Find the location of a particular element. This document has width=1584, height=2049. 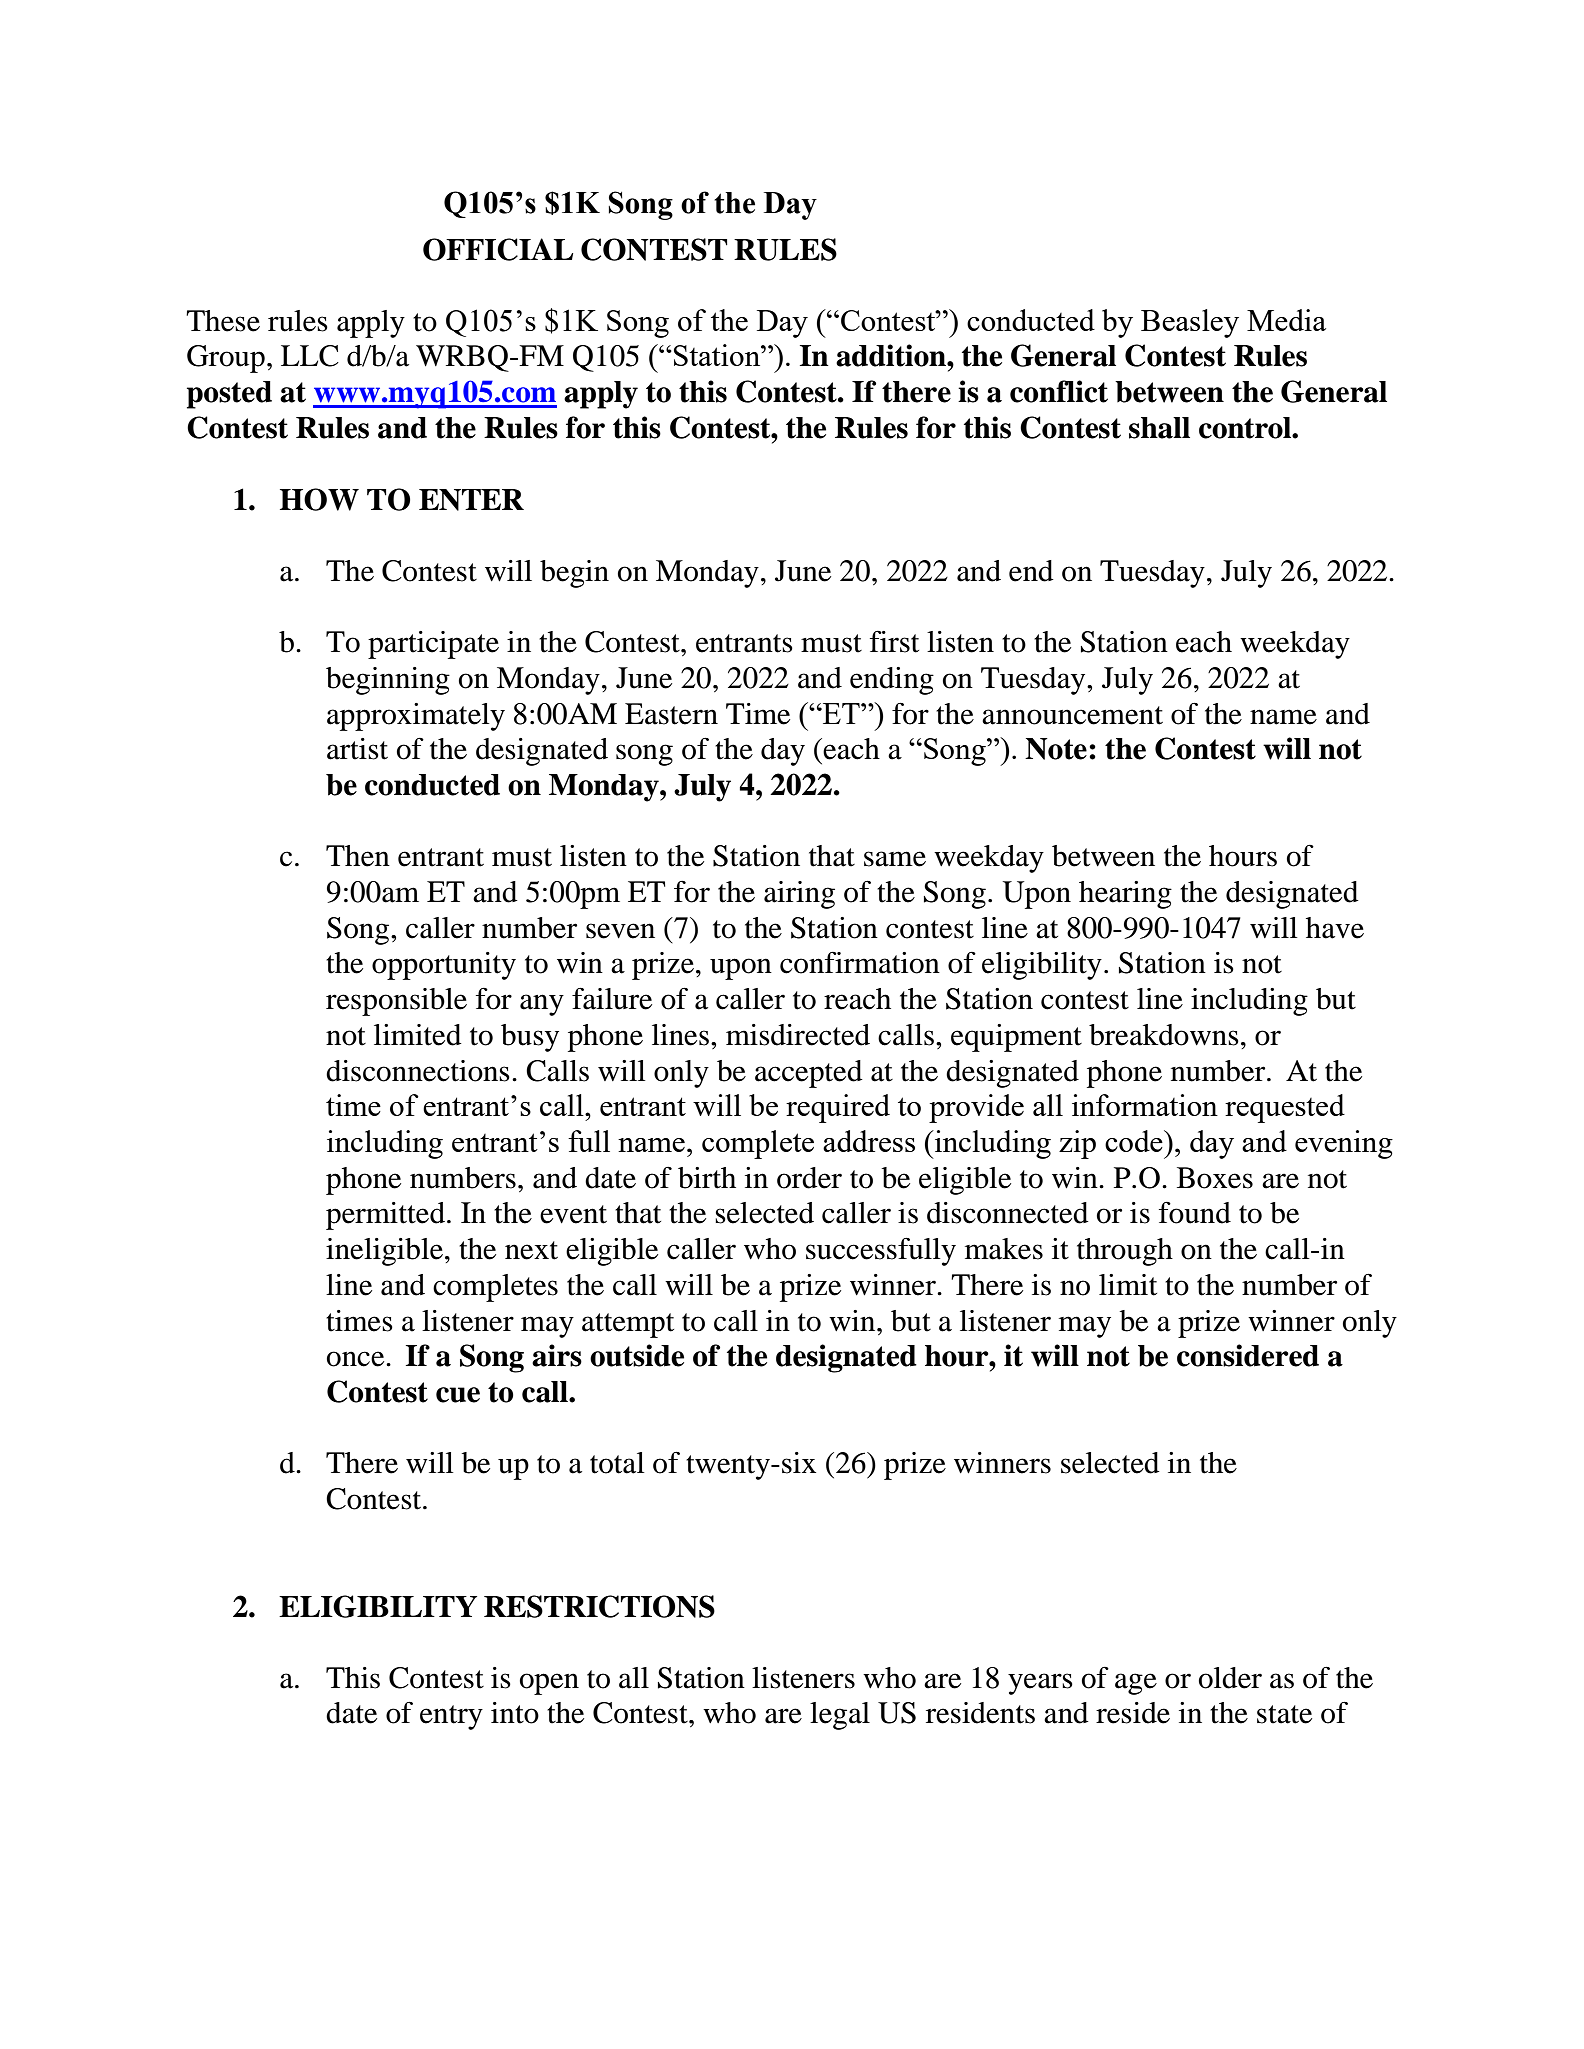

artist is located at coordinates (357, 749).
